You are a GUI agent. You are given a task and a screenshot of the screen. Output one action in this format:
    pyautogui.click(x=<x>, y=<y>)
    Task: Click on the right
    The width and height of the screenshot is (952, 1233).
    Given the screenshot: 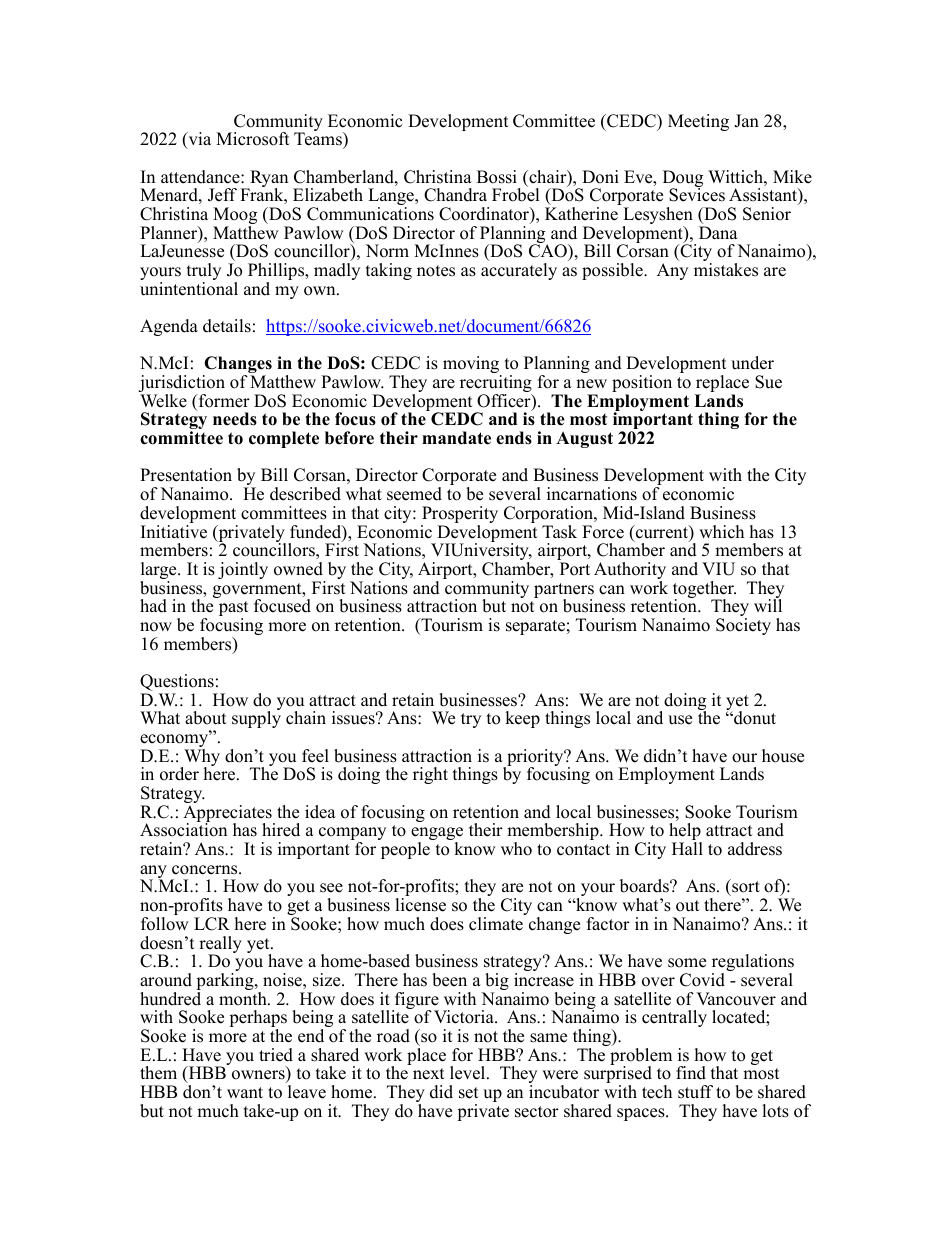 What is the action you would take?
    pyautogui.click(x=430, y=775)
